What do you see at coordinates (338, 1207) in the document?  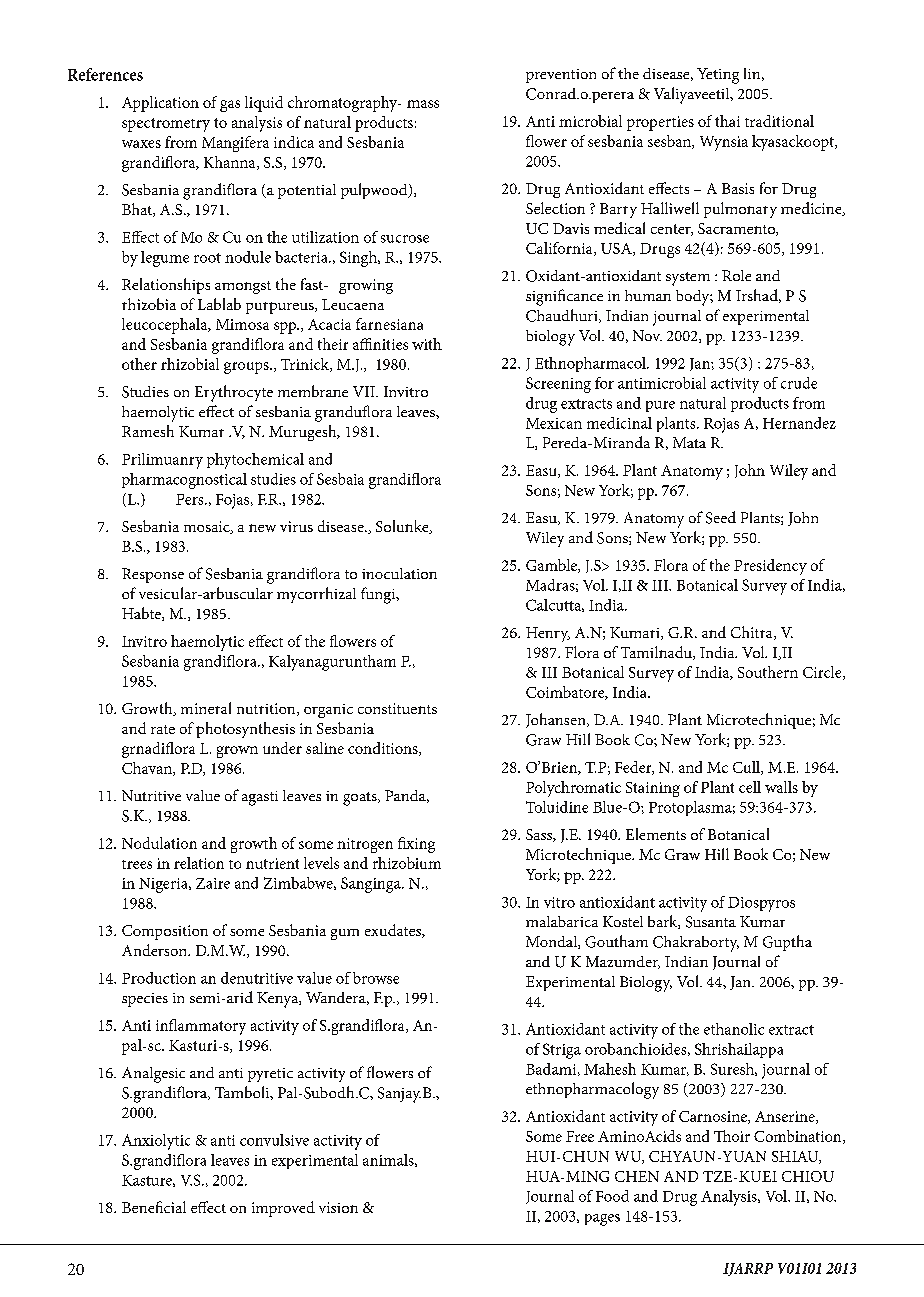 I see `vision` at bounding box center [338, 1207].
